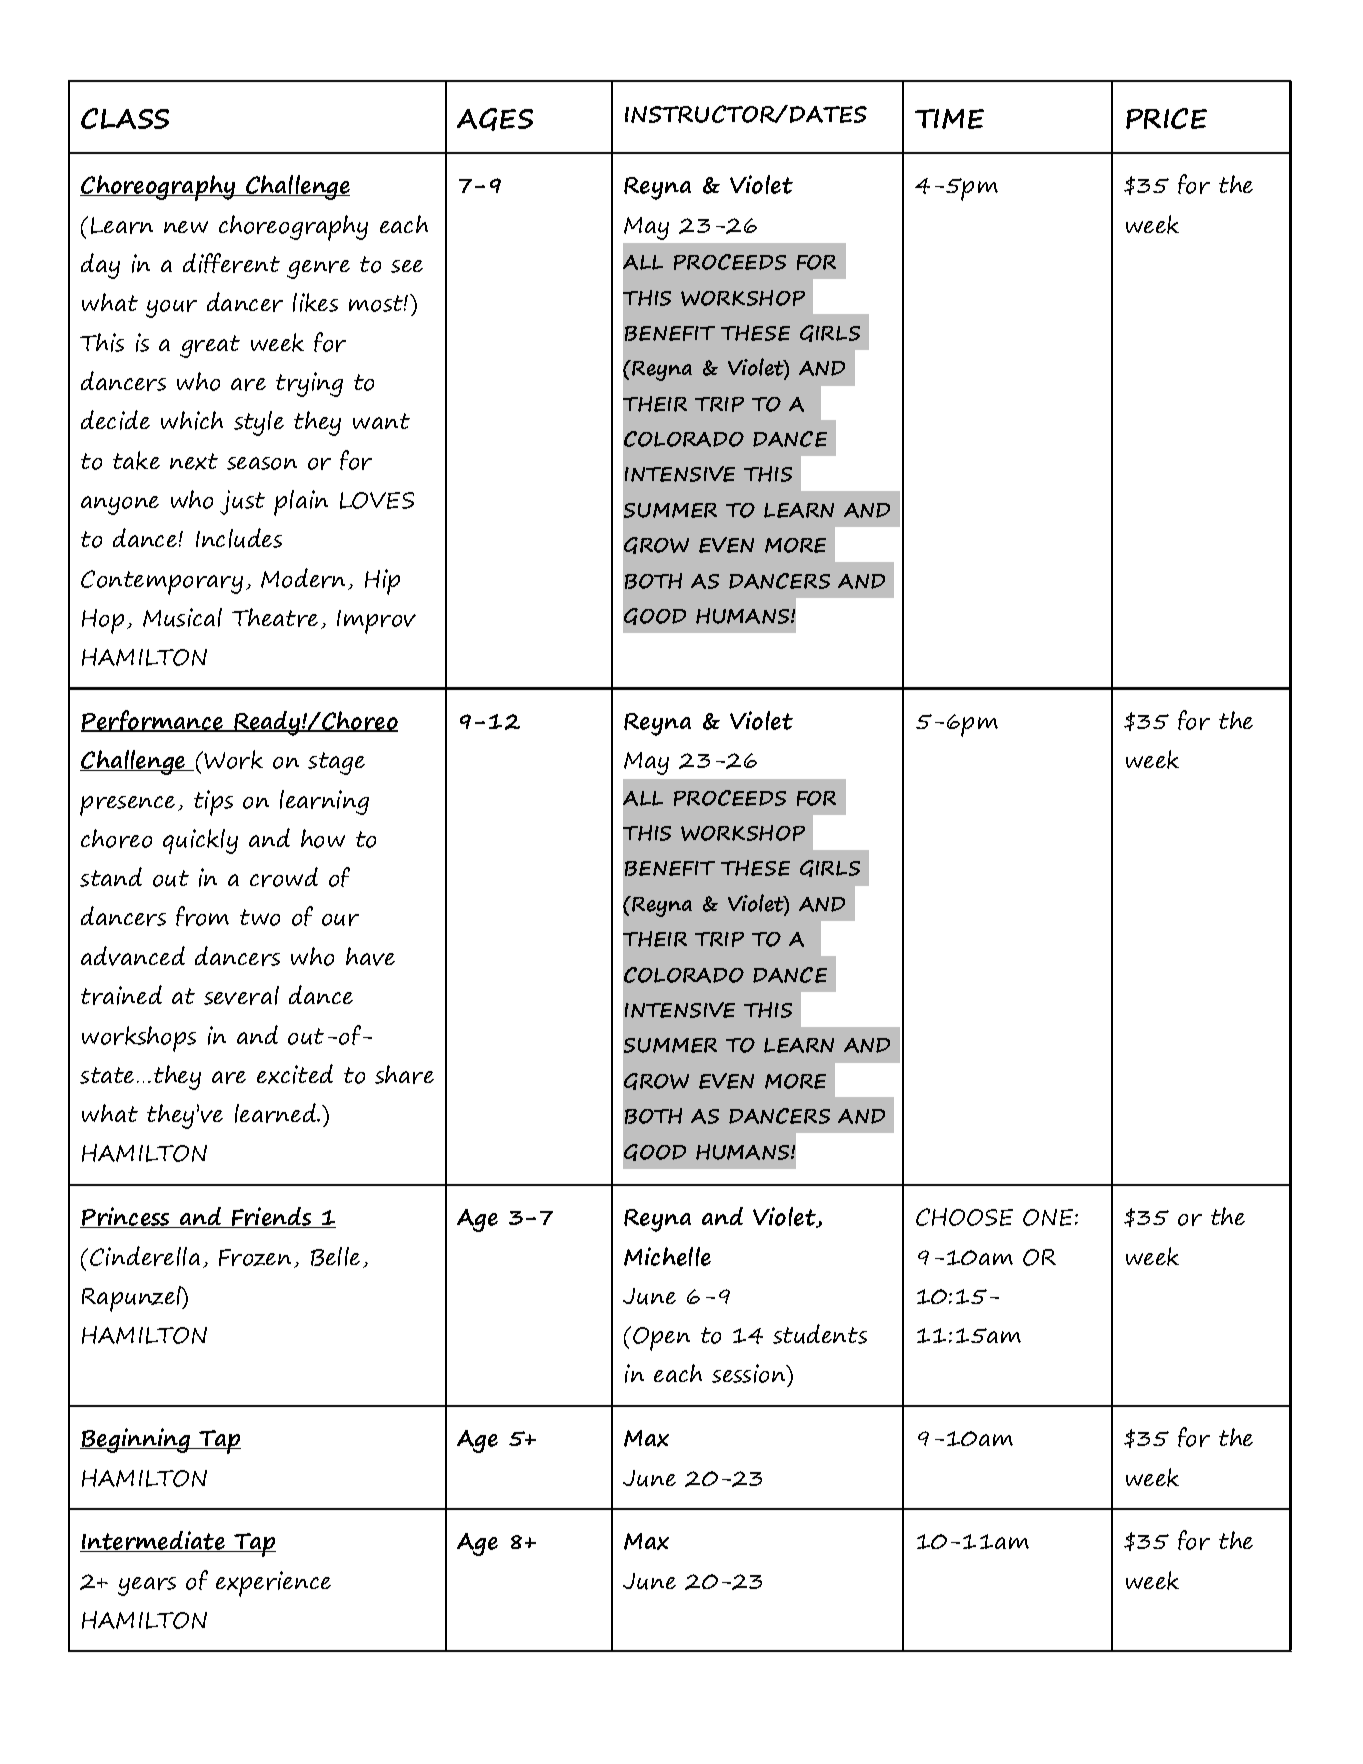 The width and height of the image is (1363, 1764). What do you see at coordinates (750, 1373) in the image?
I see `session` at bounding box center [750, 1373].
